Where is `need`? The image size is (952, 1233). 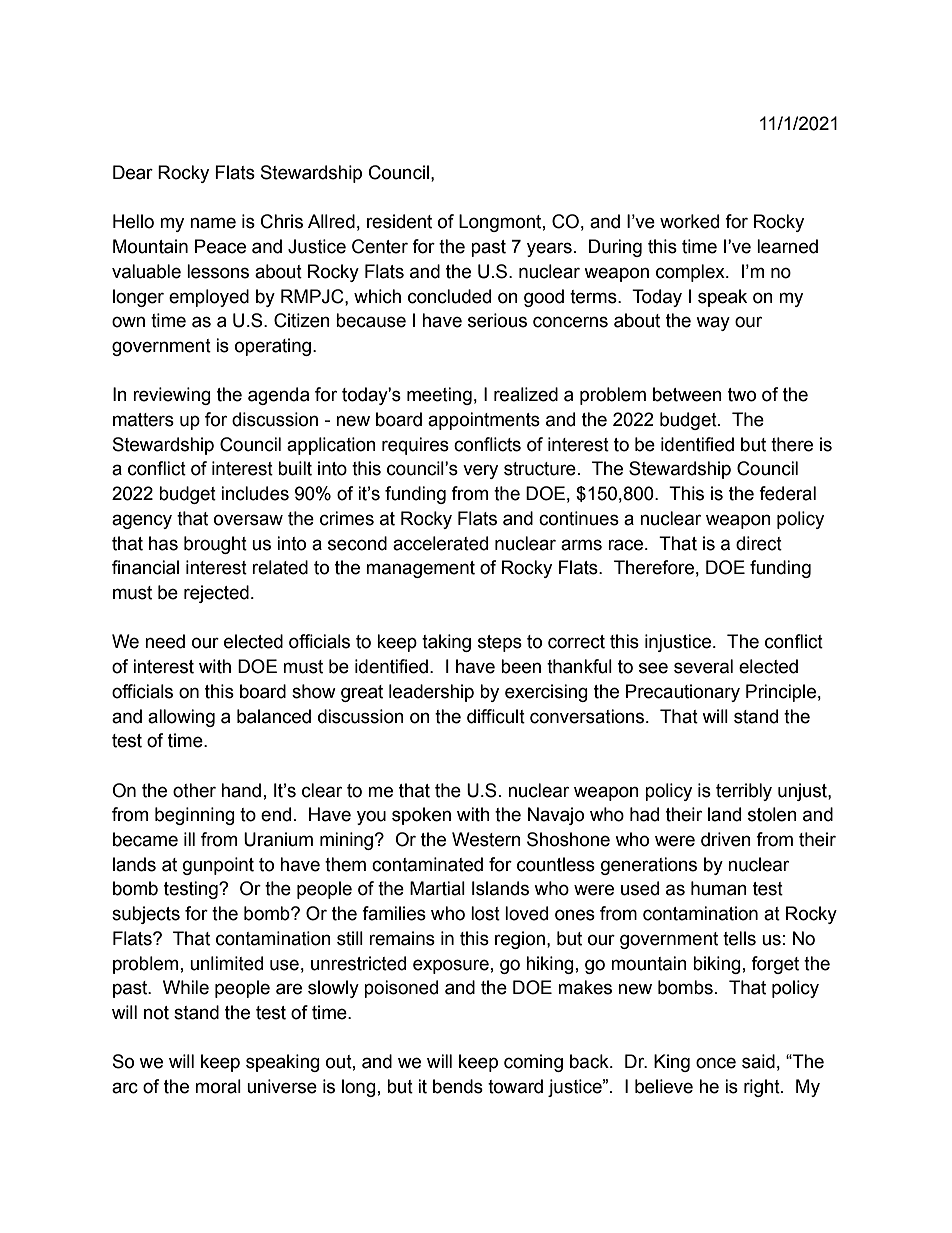
need is located at coordinates (165, 641).
